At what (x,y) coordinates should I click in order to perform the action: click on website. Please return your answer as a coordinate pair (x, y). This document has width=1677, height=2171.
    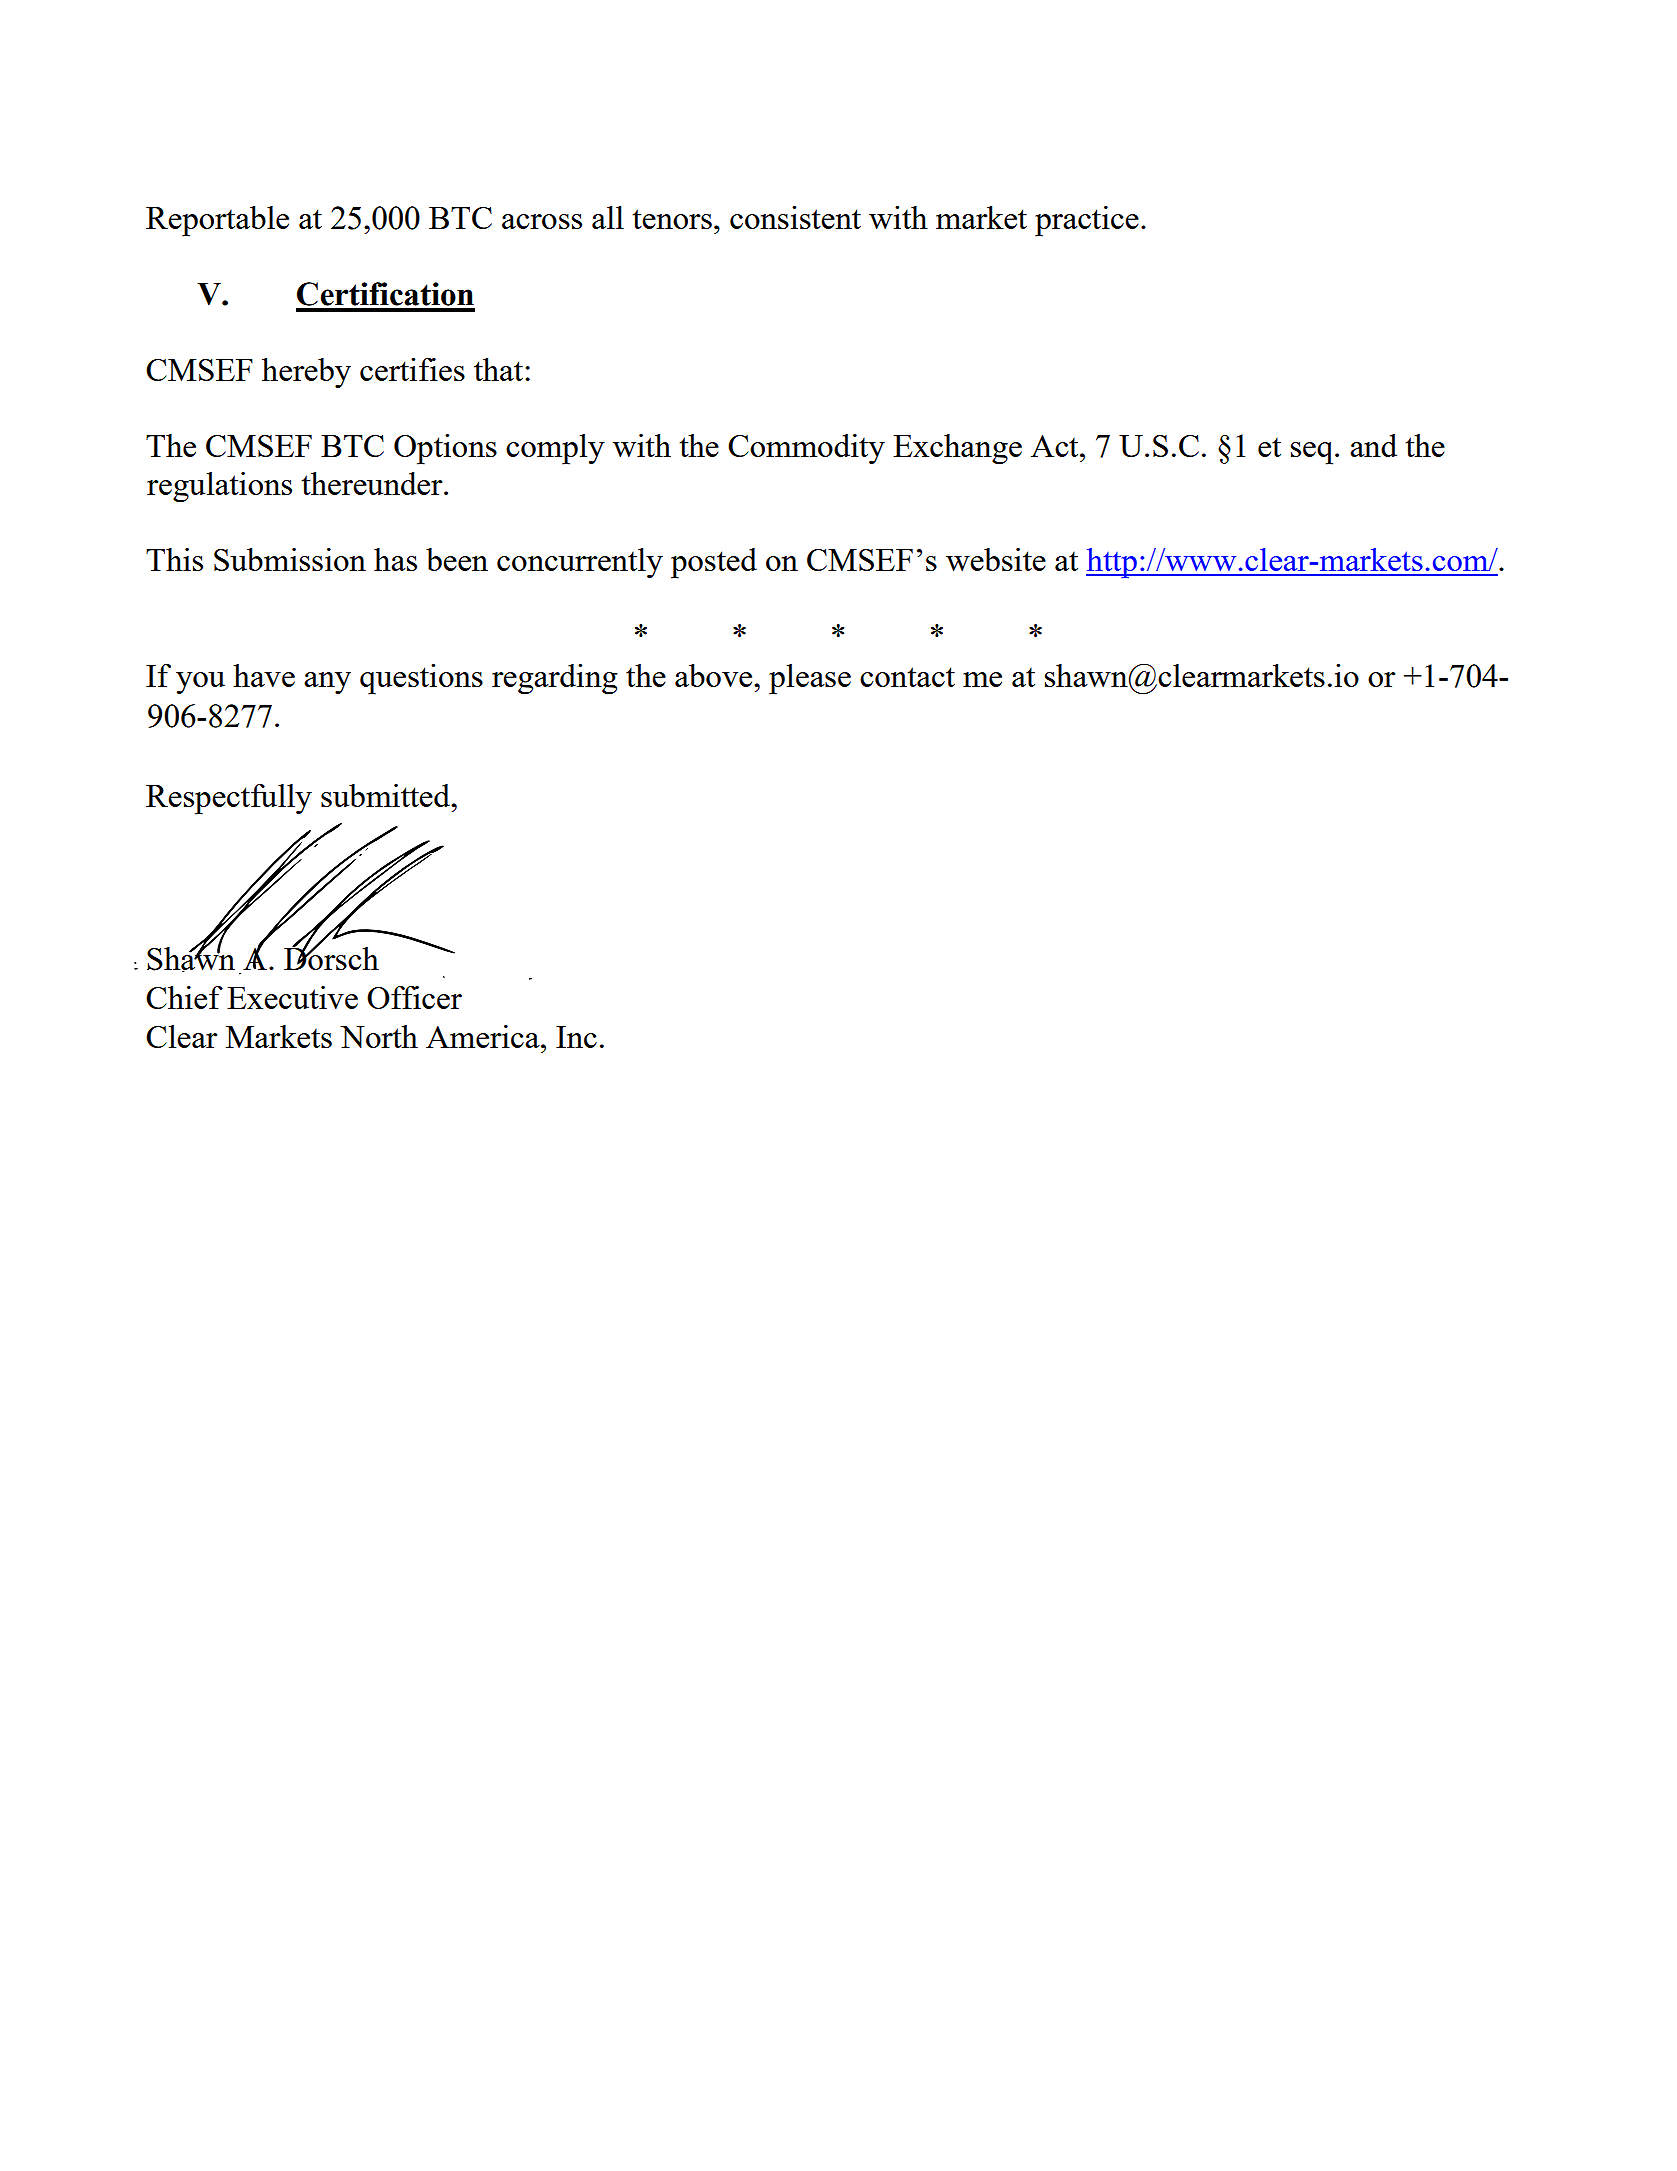
    Looking at the image, I should click on (996, 559).
